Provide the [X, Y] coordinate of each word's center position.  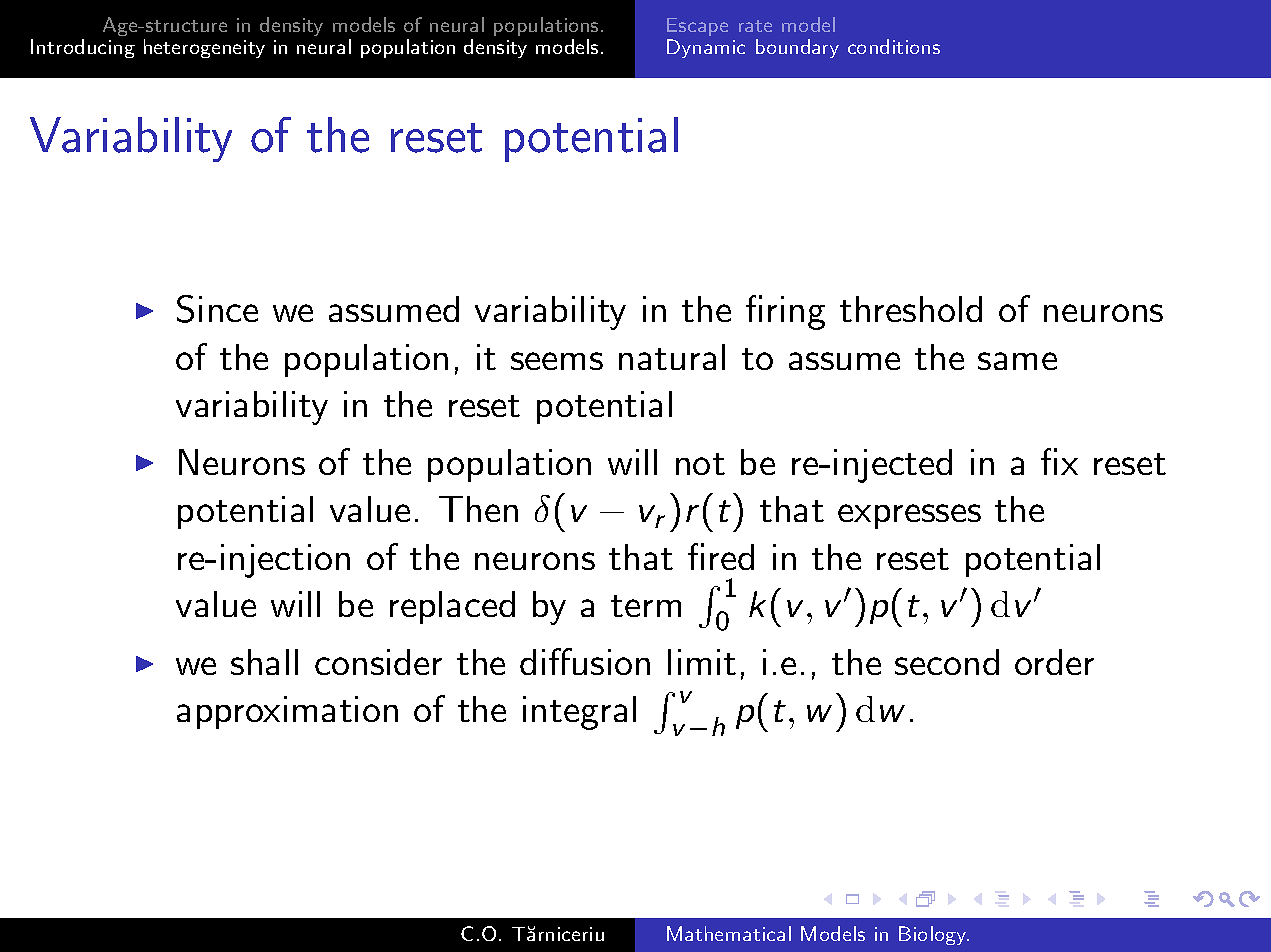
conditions [894, 46]
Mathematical [729, 933]
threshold [911, 309]
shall [264, 662]
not [700, 464]
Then [478, 509]
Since [217, 309]
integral [579, 713]
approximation [287, 712]
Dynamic [706, 48]
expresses [909, 516]
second [947, 662]
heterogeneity [204, 48]
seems [557, 361]
